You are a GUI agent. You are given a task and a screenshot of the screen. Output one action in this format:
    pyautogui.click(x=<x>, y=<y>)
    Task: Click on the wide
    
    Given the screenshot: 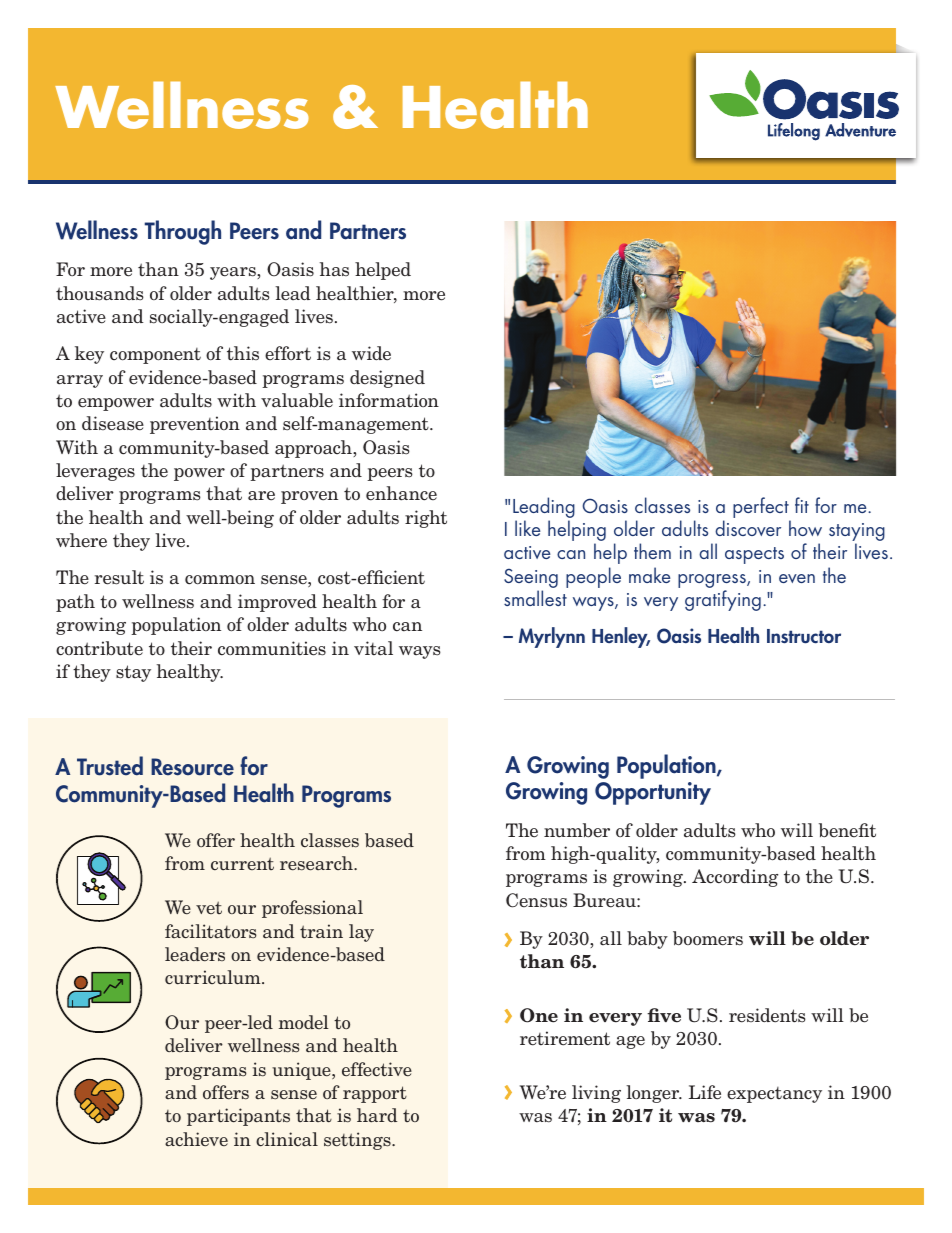 What is the action you would take?
    pyautogui.click(x=371, y=353)
